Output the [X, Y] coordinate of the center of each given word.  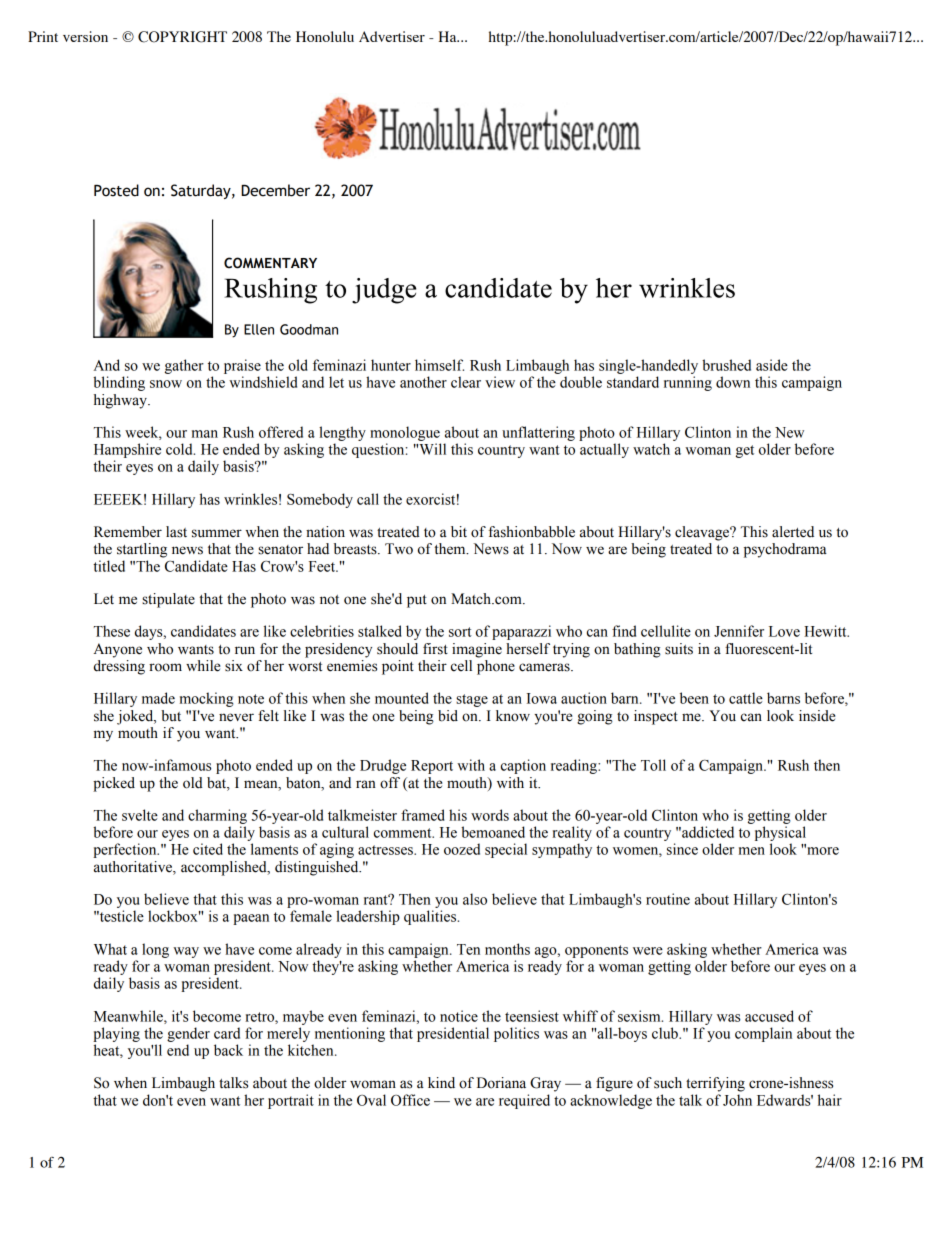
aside [772, 365]
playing [116, 1034]
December [275, 190]
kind [441, 1083]
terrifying [715, 1084]
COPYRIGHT [182, 37]
